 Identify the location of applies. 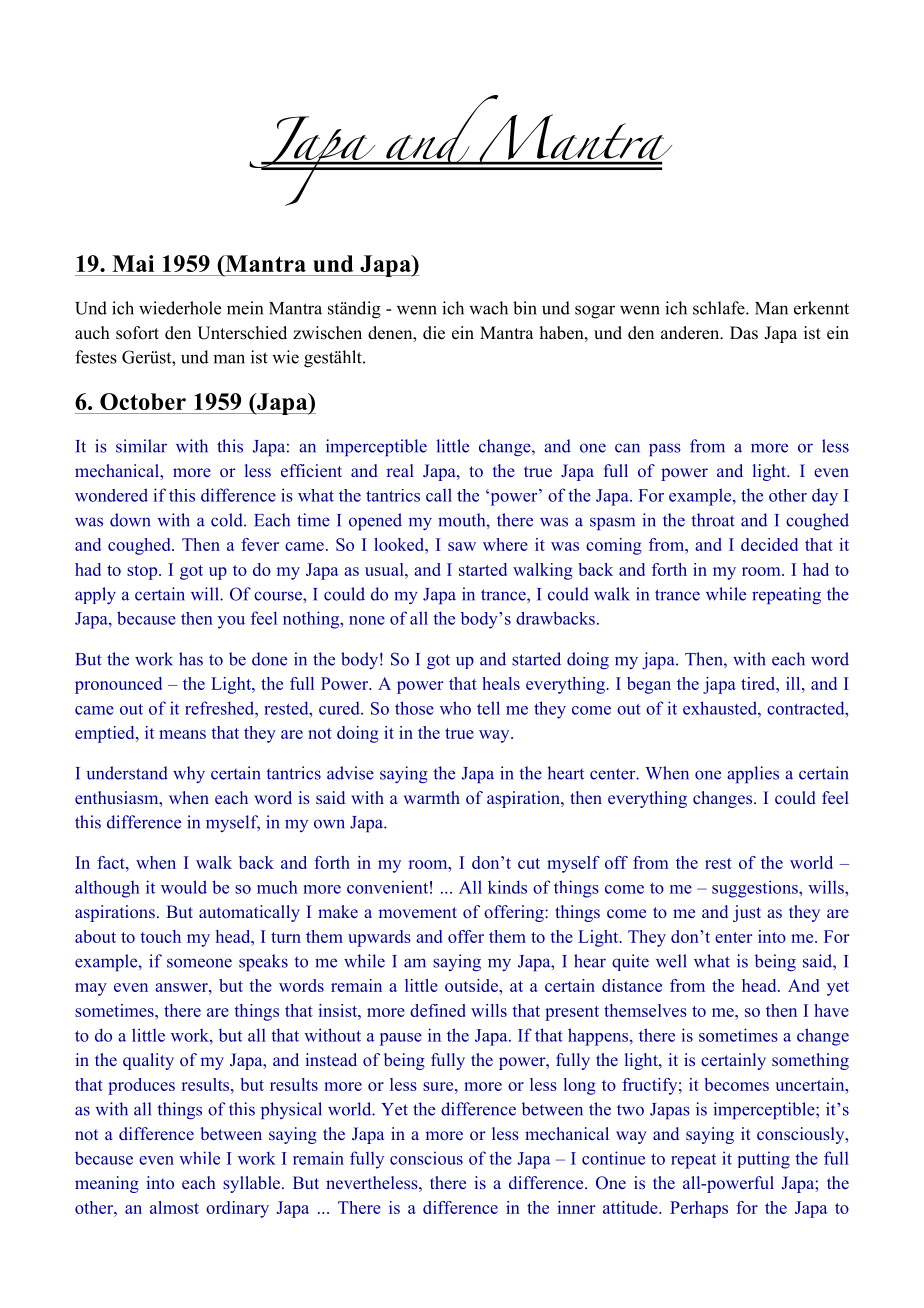
(753, 775).
